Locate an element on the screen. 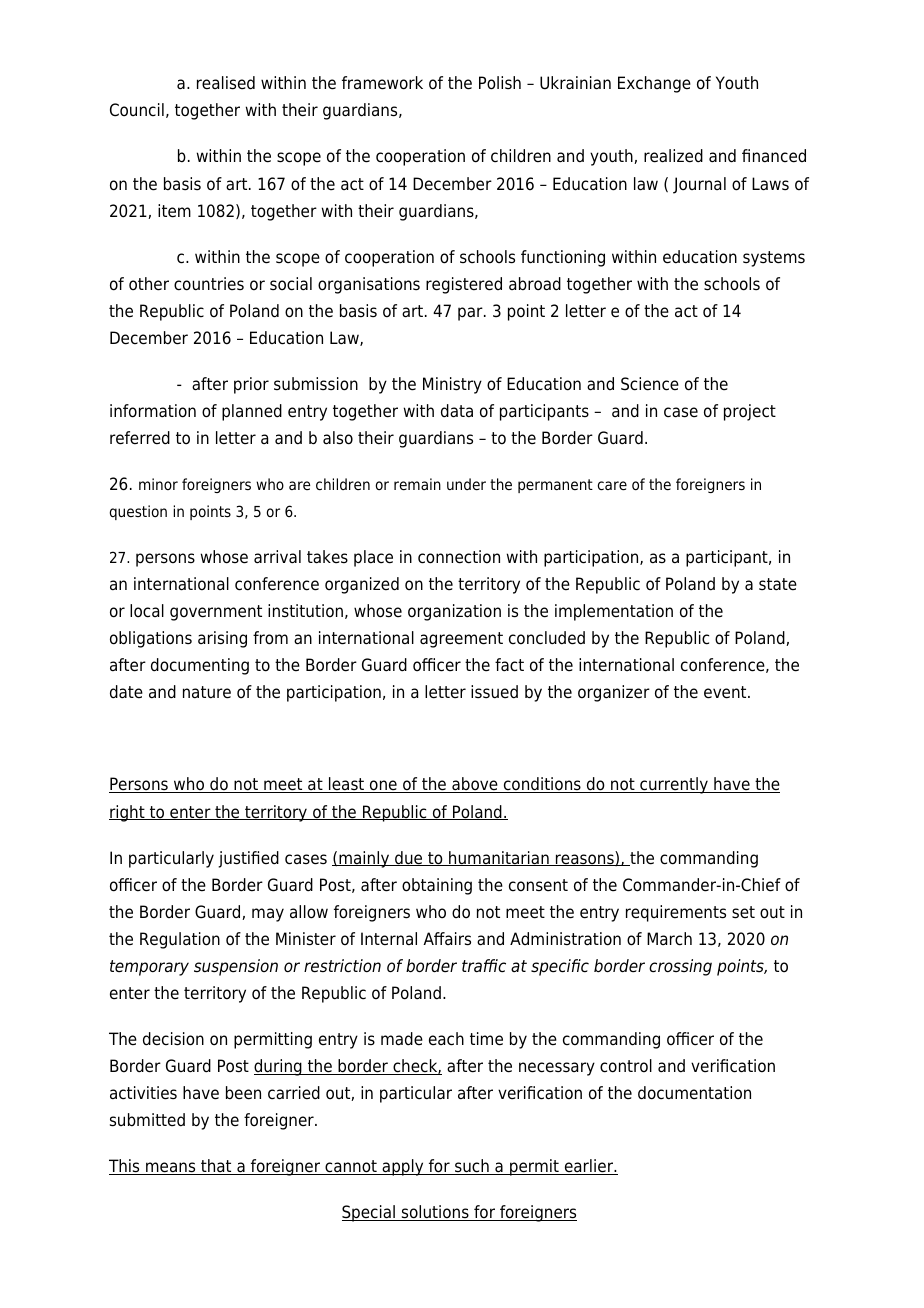 The height and width of the screenshot is (1308, 924). that is located at coordinates (216, 1167).
